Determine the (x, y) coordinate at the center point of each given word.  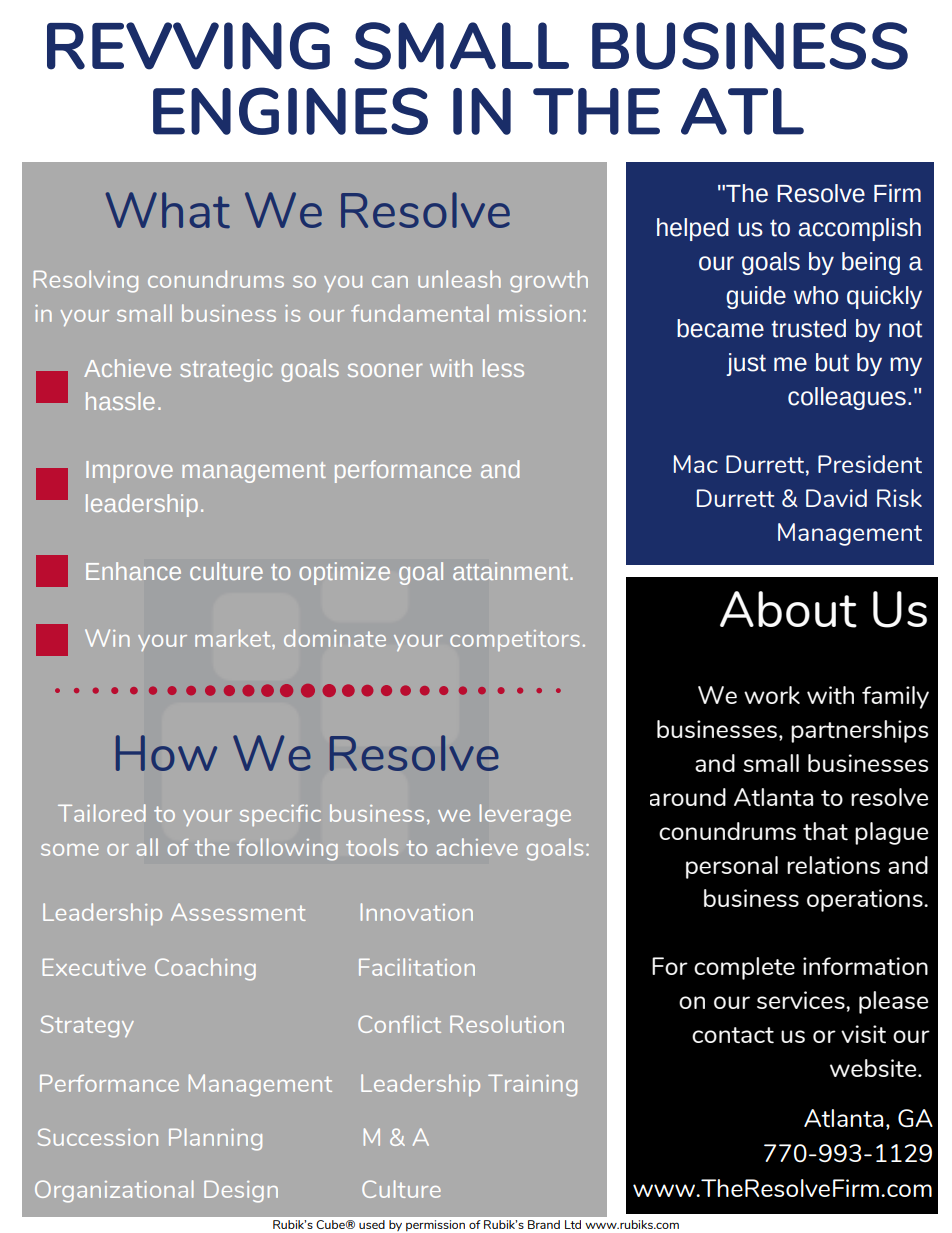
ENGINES (290, 111)
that (825, 831)
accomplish (859, 229)
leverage (525, 815)
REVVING (188, 46)
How (166, 753)
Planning (215, 1139)
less (503, 368)
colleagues (847, 398)
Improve (129, 472)
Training (532, 1086)
